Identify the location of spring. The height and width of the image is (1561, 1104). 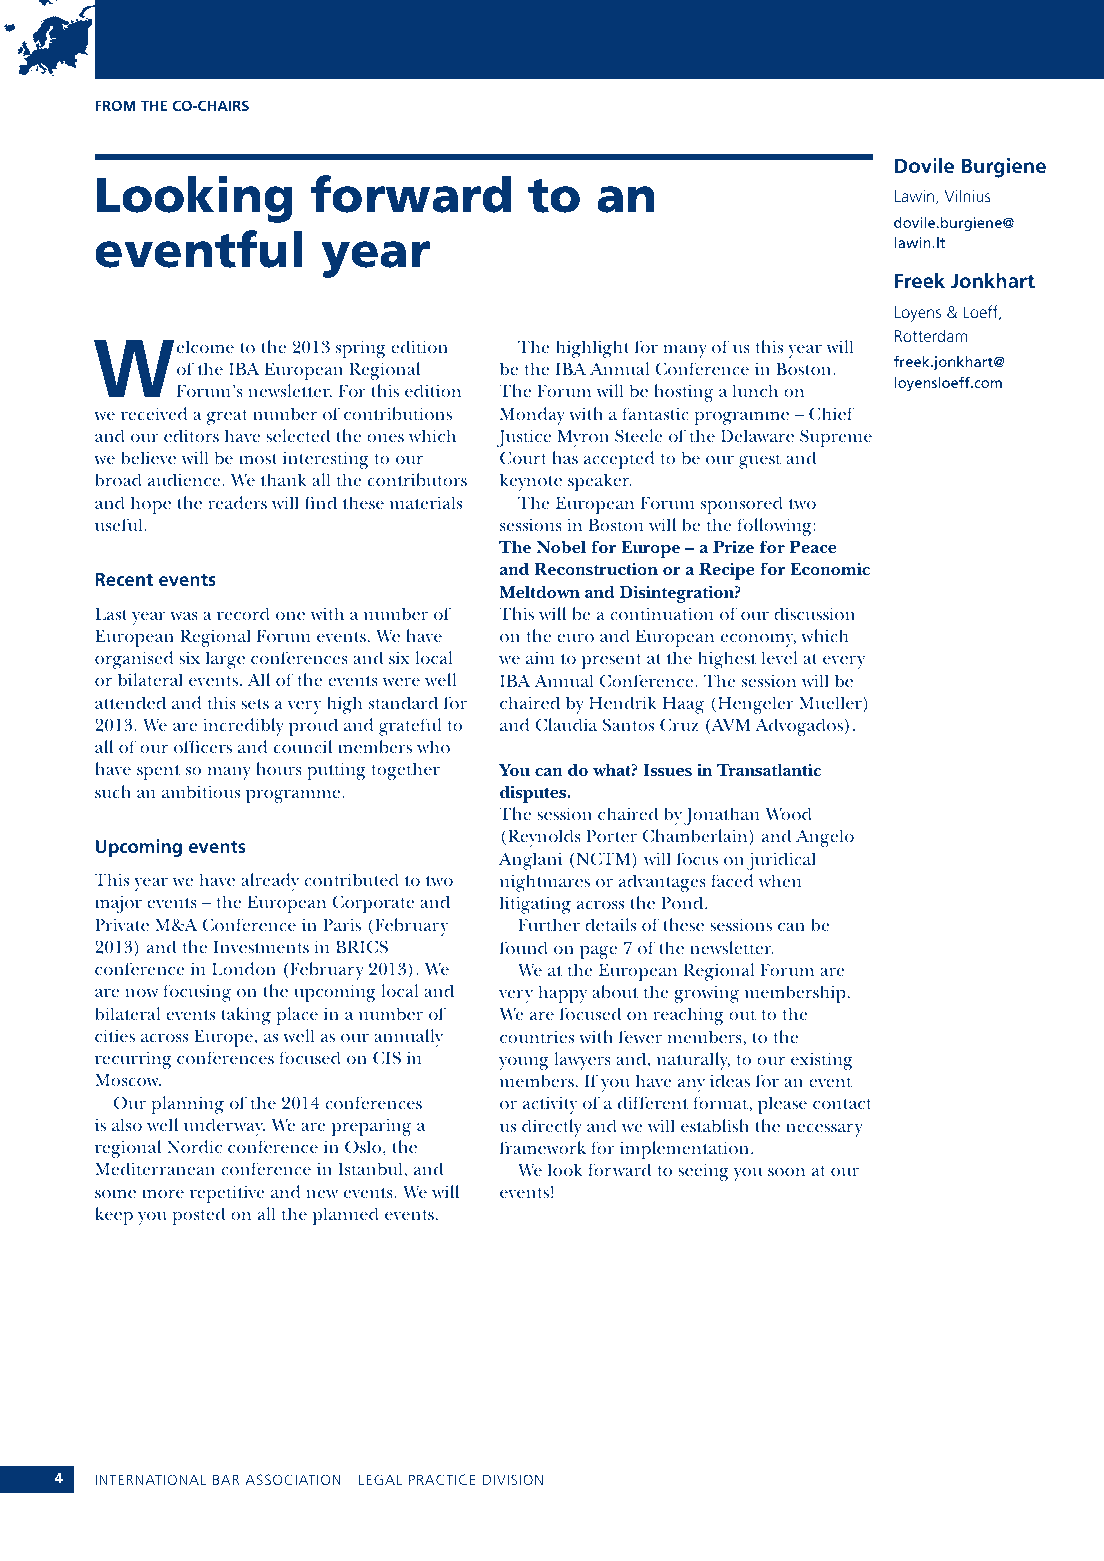
(361, 349).
